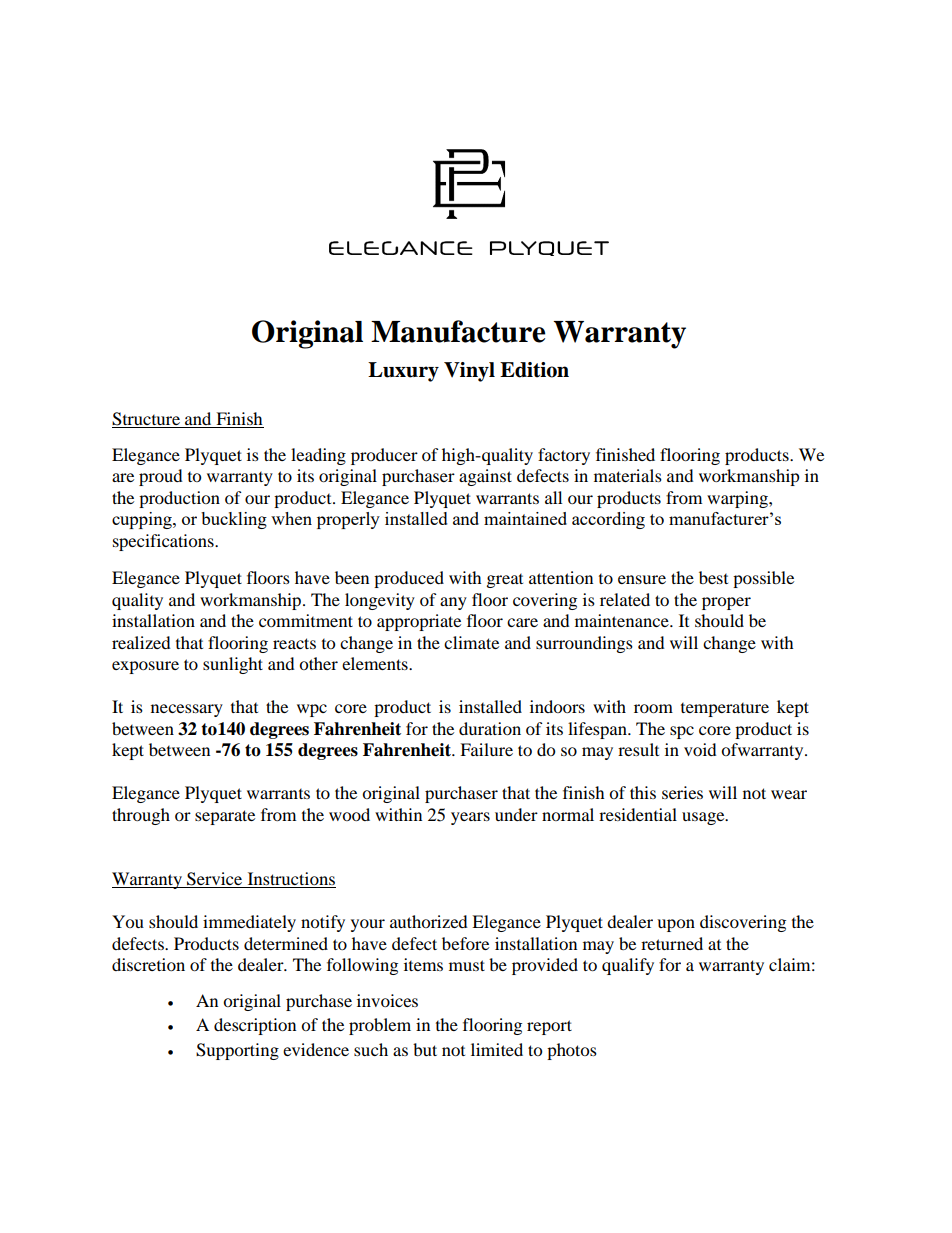  What do you see at coordinates (255, 1026) in the screenshot?
I see `description` at bounding box center [255, 1026].
